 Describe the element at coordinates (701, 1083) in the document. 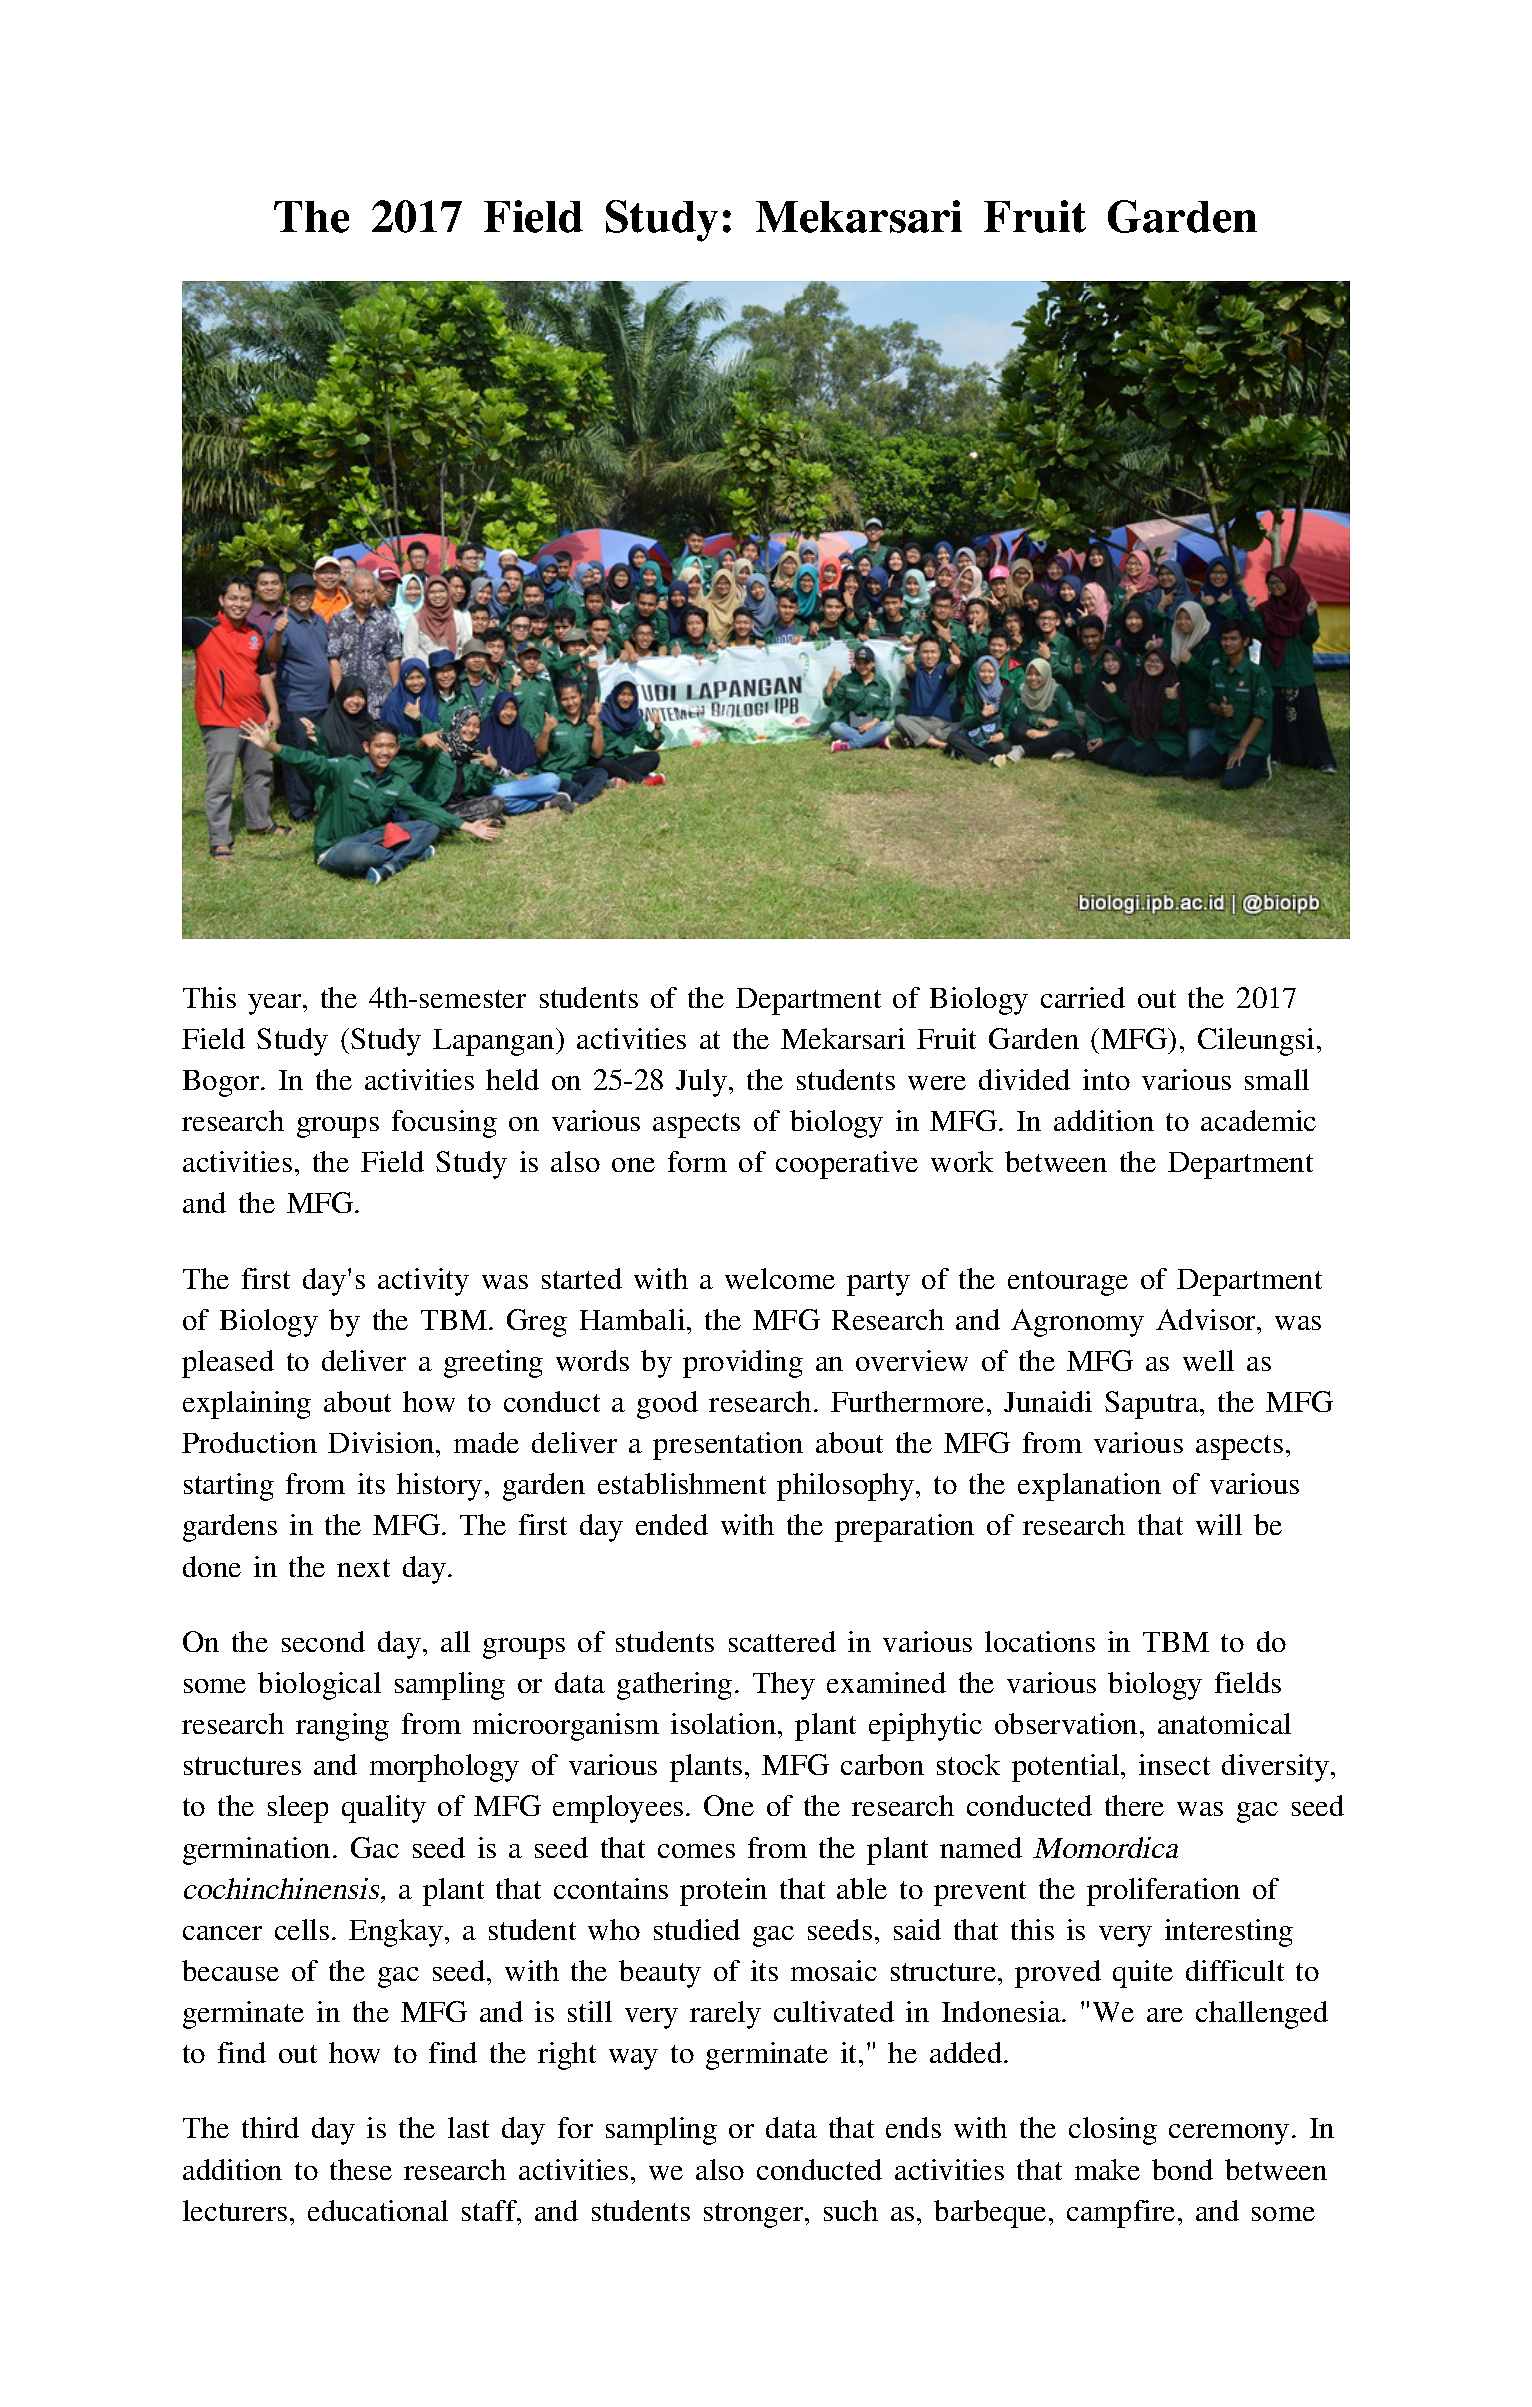

I see `July` at that location.
